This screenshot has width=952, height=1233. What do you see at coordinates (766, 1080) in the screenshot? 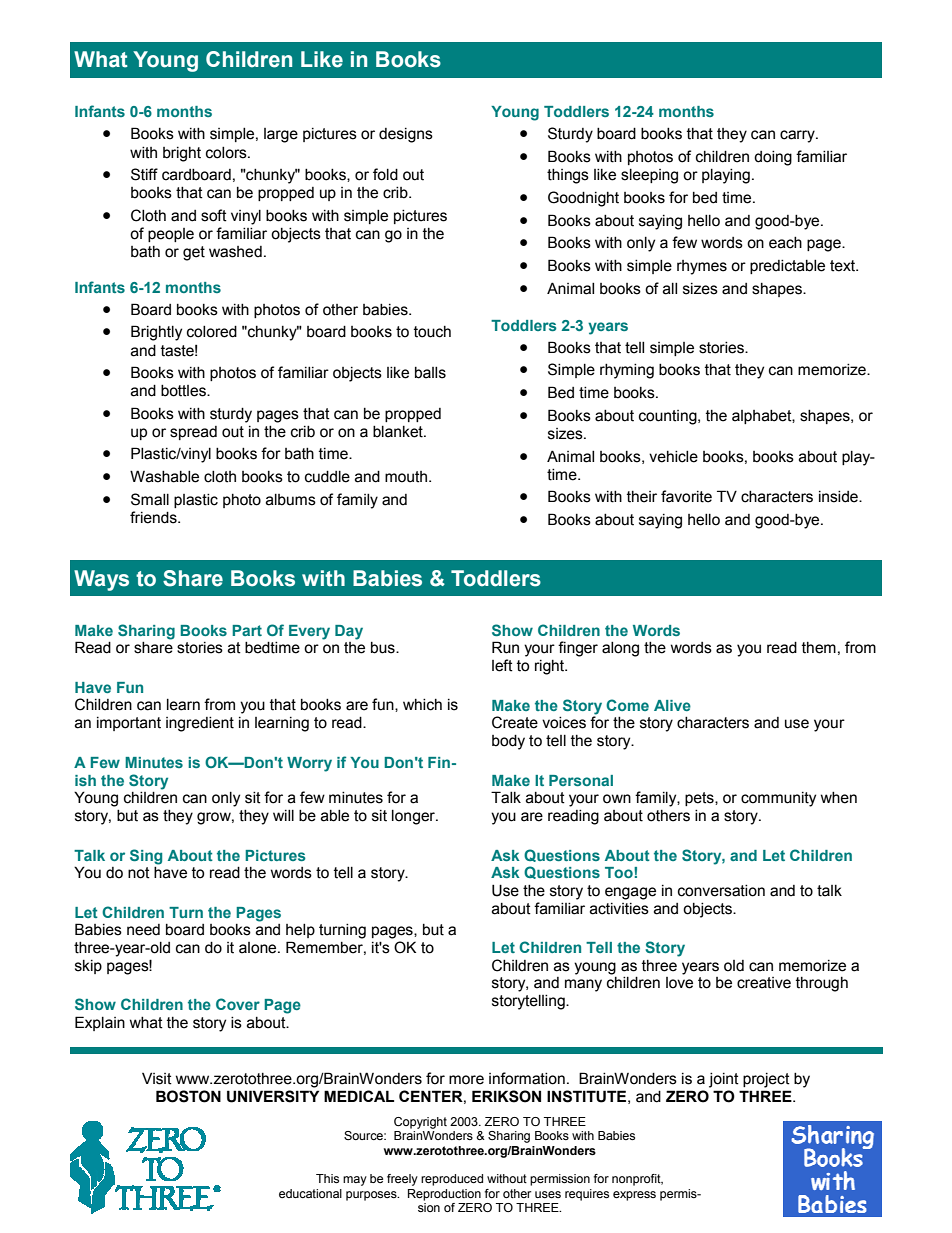
I see `project` at bounding box center [766, 1080].
